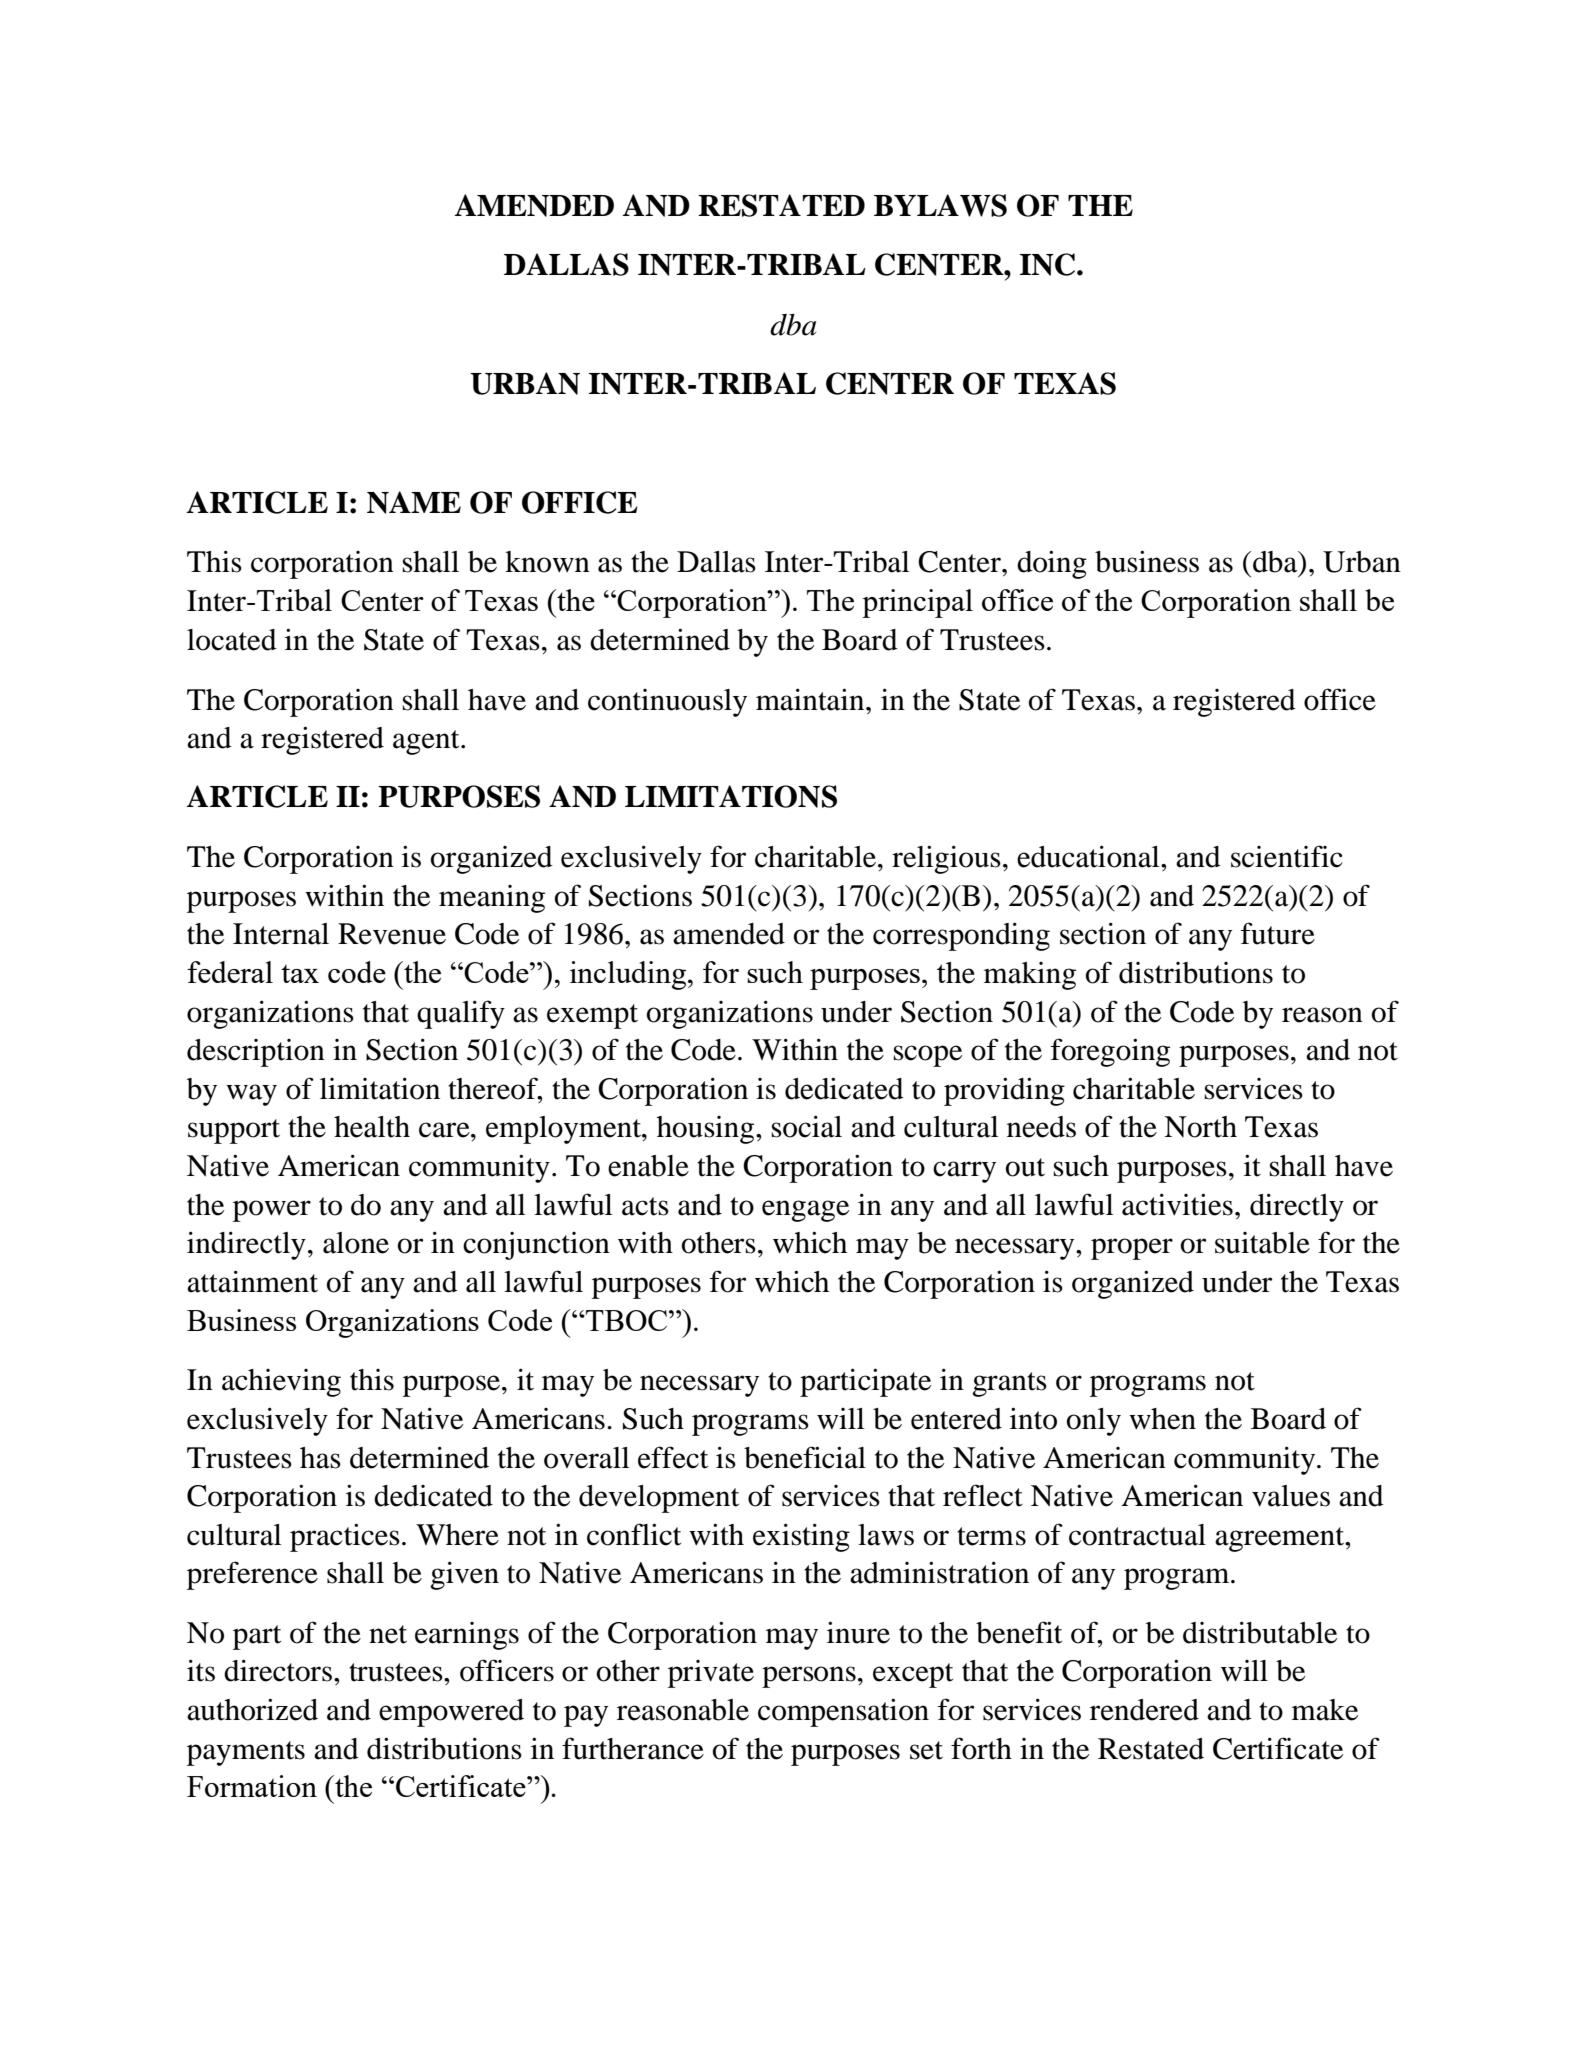  I want to click on health, so click(372, 1127).
